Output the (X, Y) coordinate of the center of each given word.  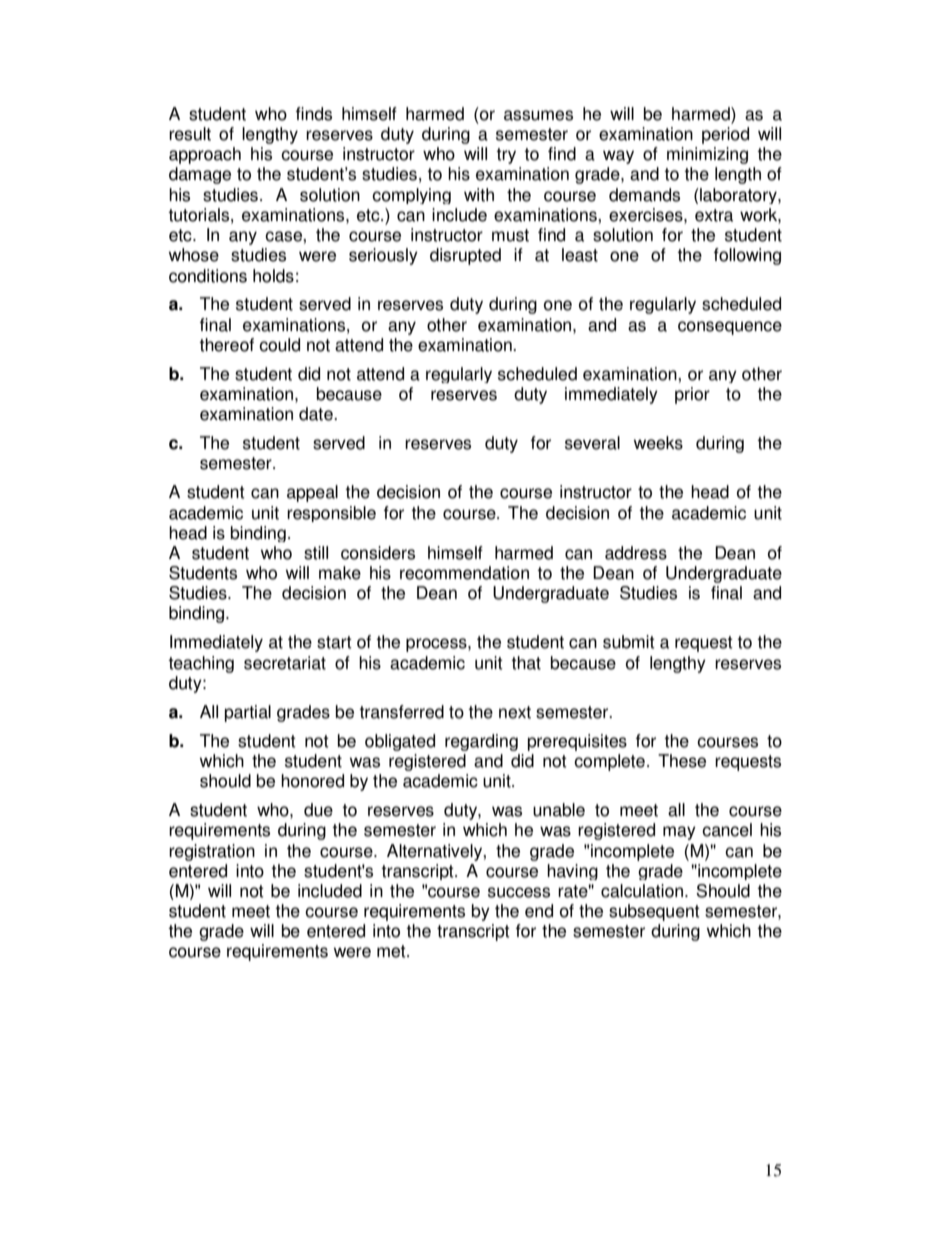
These (682, 761)
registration (212, 852)
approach (205, 155)
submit (629, 642)
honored (312, 781)
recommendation (464, 573)
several (592, 443)
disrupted (465, 256)
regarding (481, 742)
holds (273, 276)
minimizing (707, 155)
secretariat (285, 663)
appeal (312, 493)
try (506, 156)
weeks (658, 443)
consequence (730, 328)
